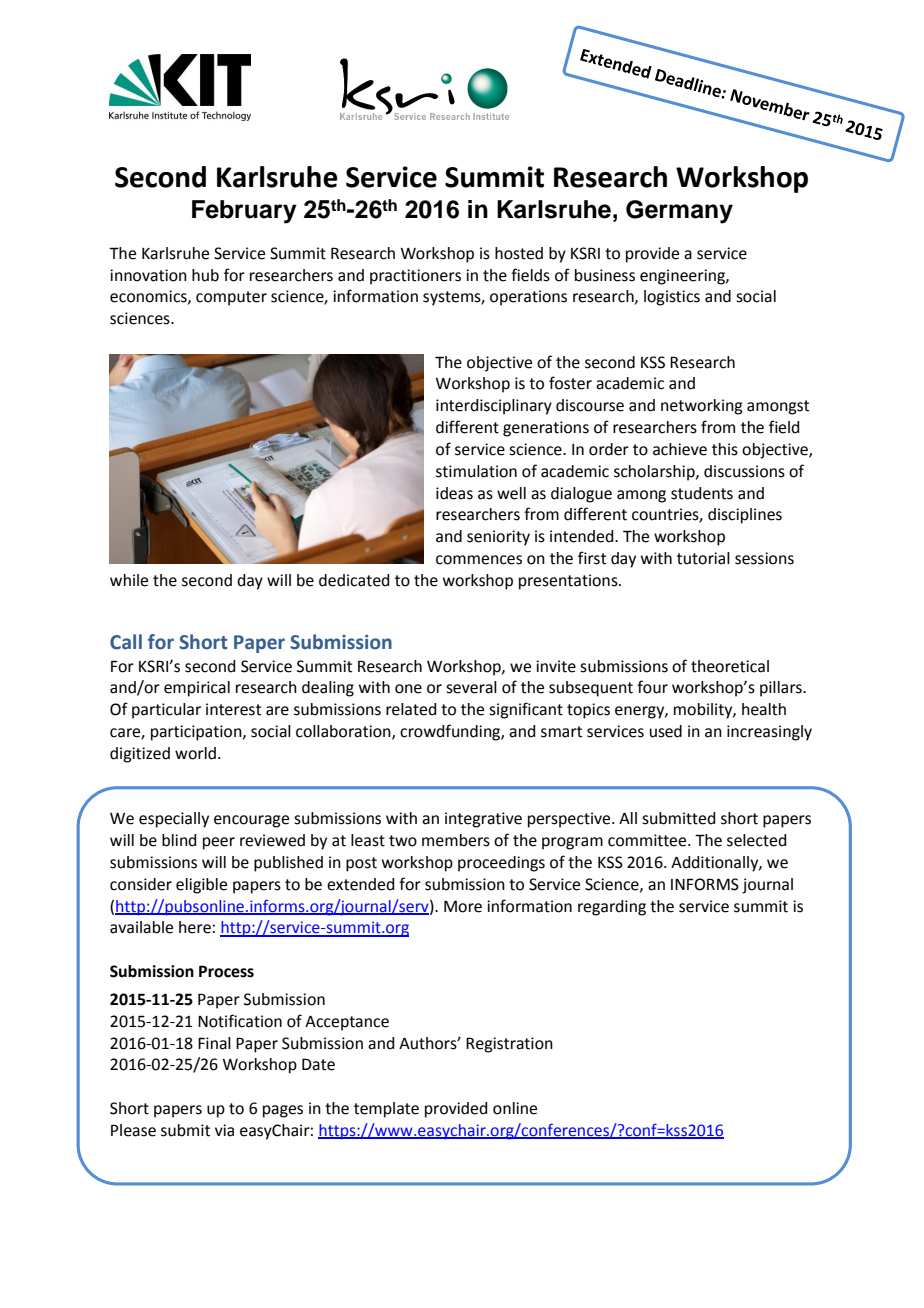 The height and width of the image is (1308, 924). I want to click on empirical, so click(197, 689).
